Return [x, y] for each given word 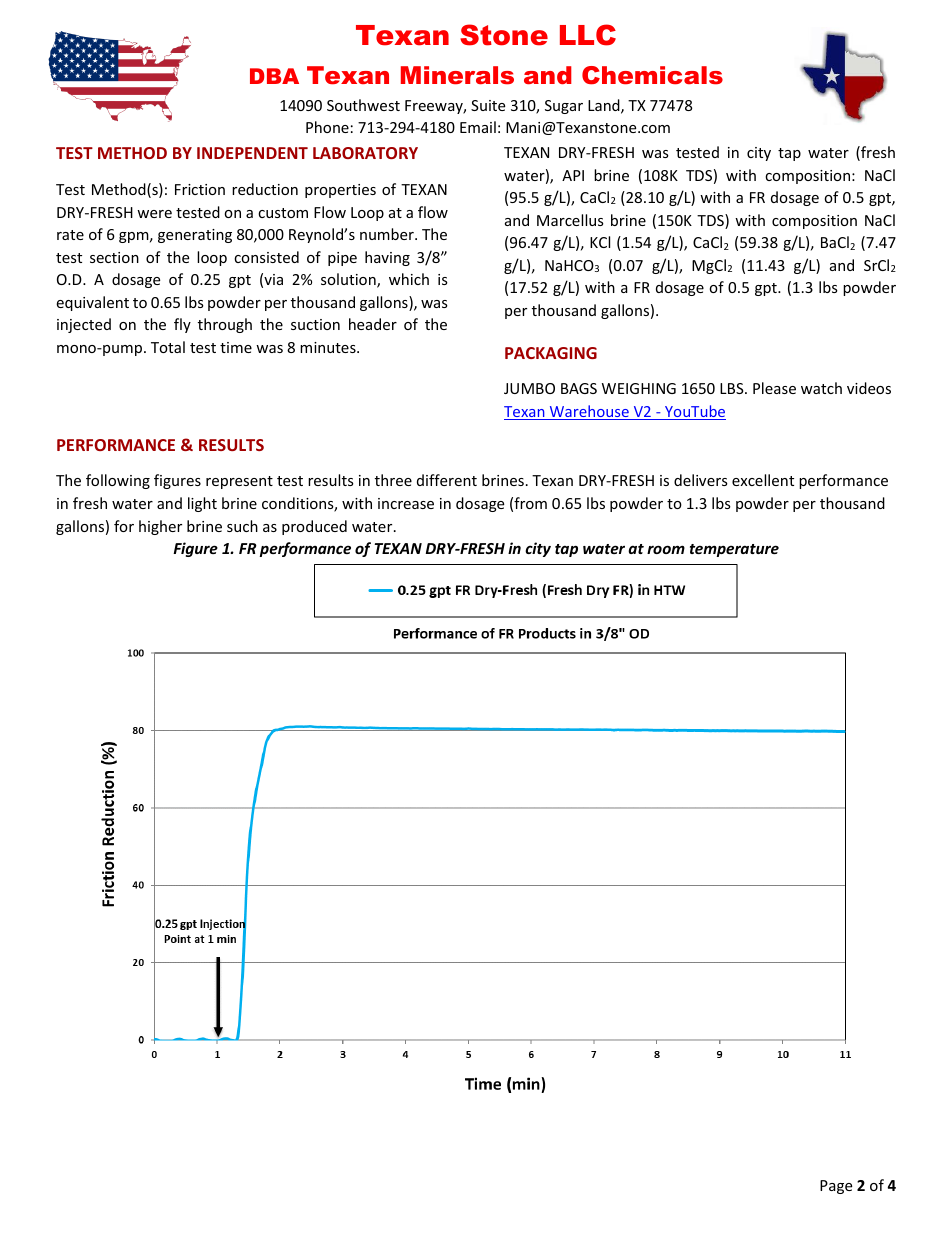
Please [774, 388]
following [118, 481]
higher [160, 527]
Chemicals [652, 75]
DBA [274, 76]
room [666, 549]
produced [314, 527]
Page [836, 1187]
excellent [763, 480]
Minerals [457, 75]
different [447, 480]
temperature [734, 550]
